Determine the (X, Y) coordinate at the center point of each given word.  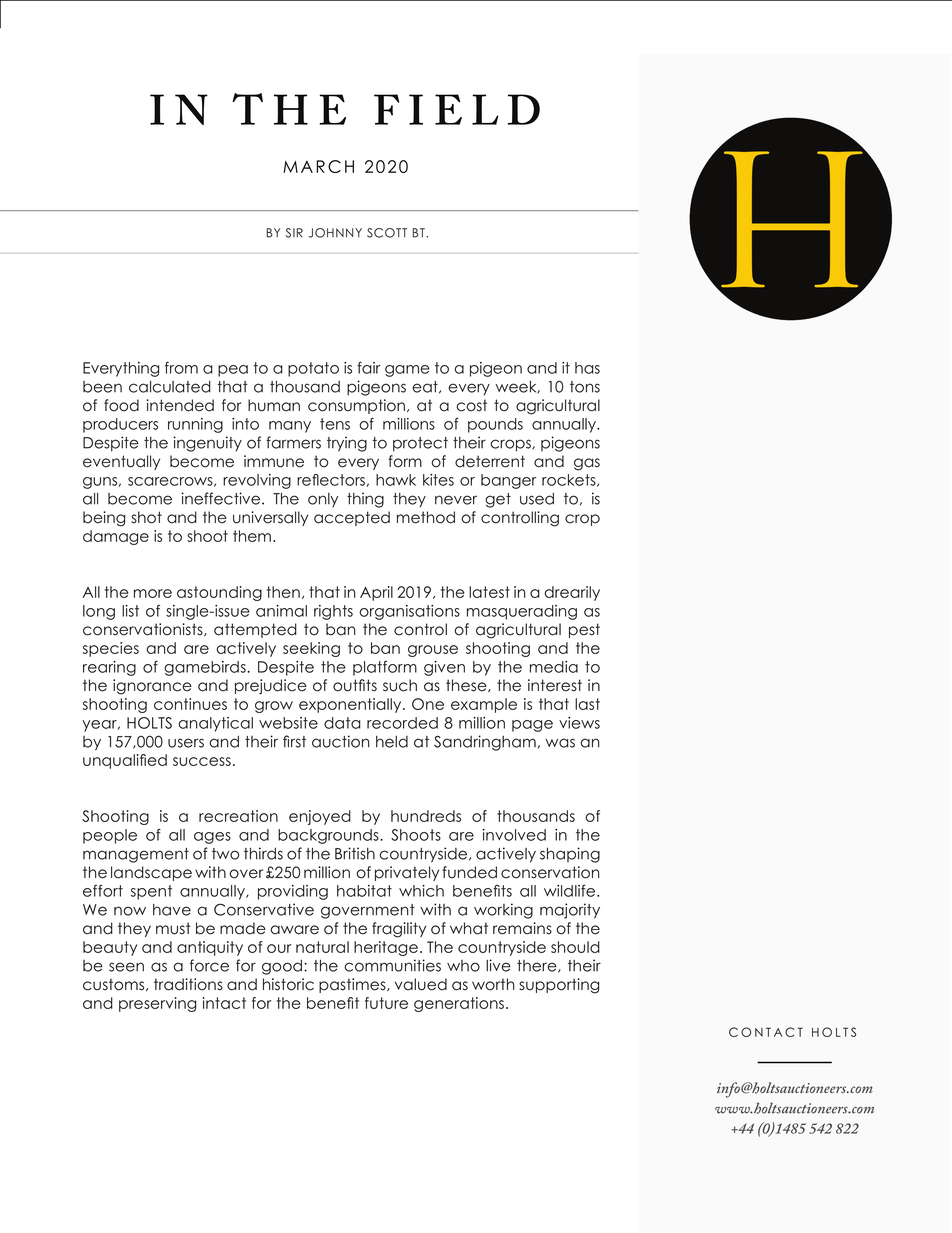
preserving (157, 1004)
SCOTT (387, 233)
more (153, 593)
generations (460, 1004)
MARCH (318, 166)
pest (584, 630)
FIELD (457, 109)
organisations (409, 612)
